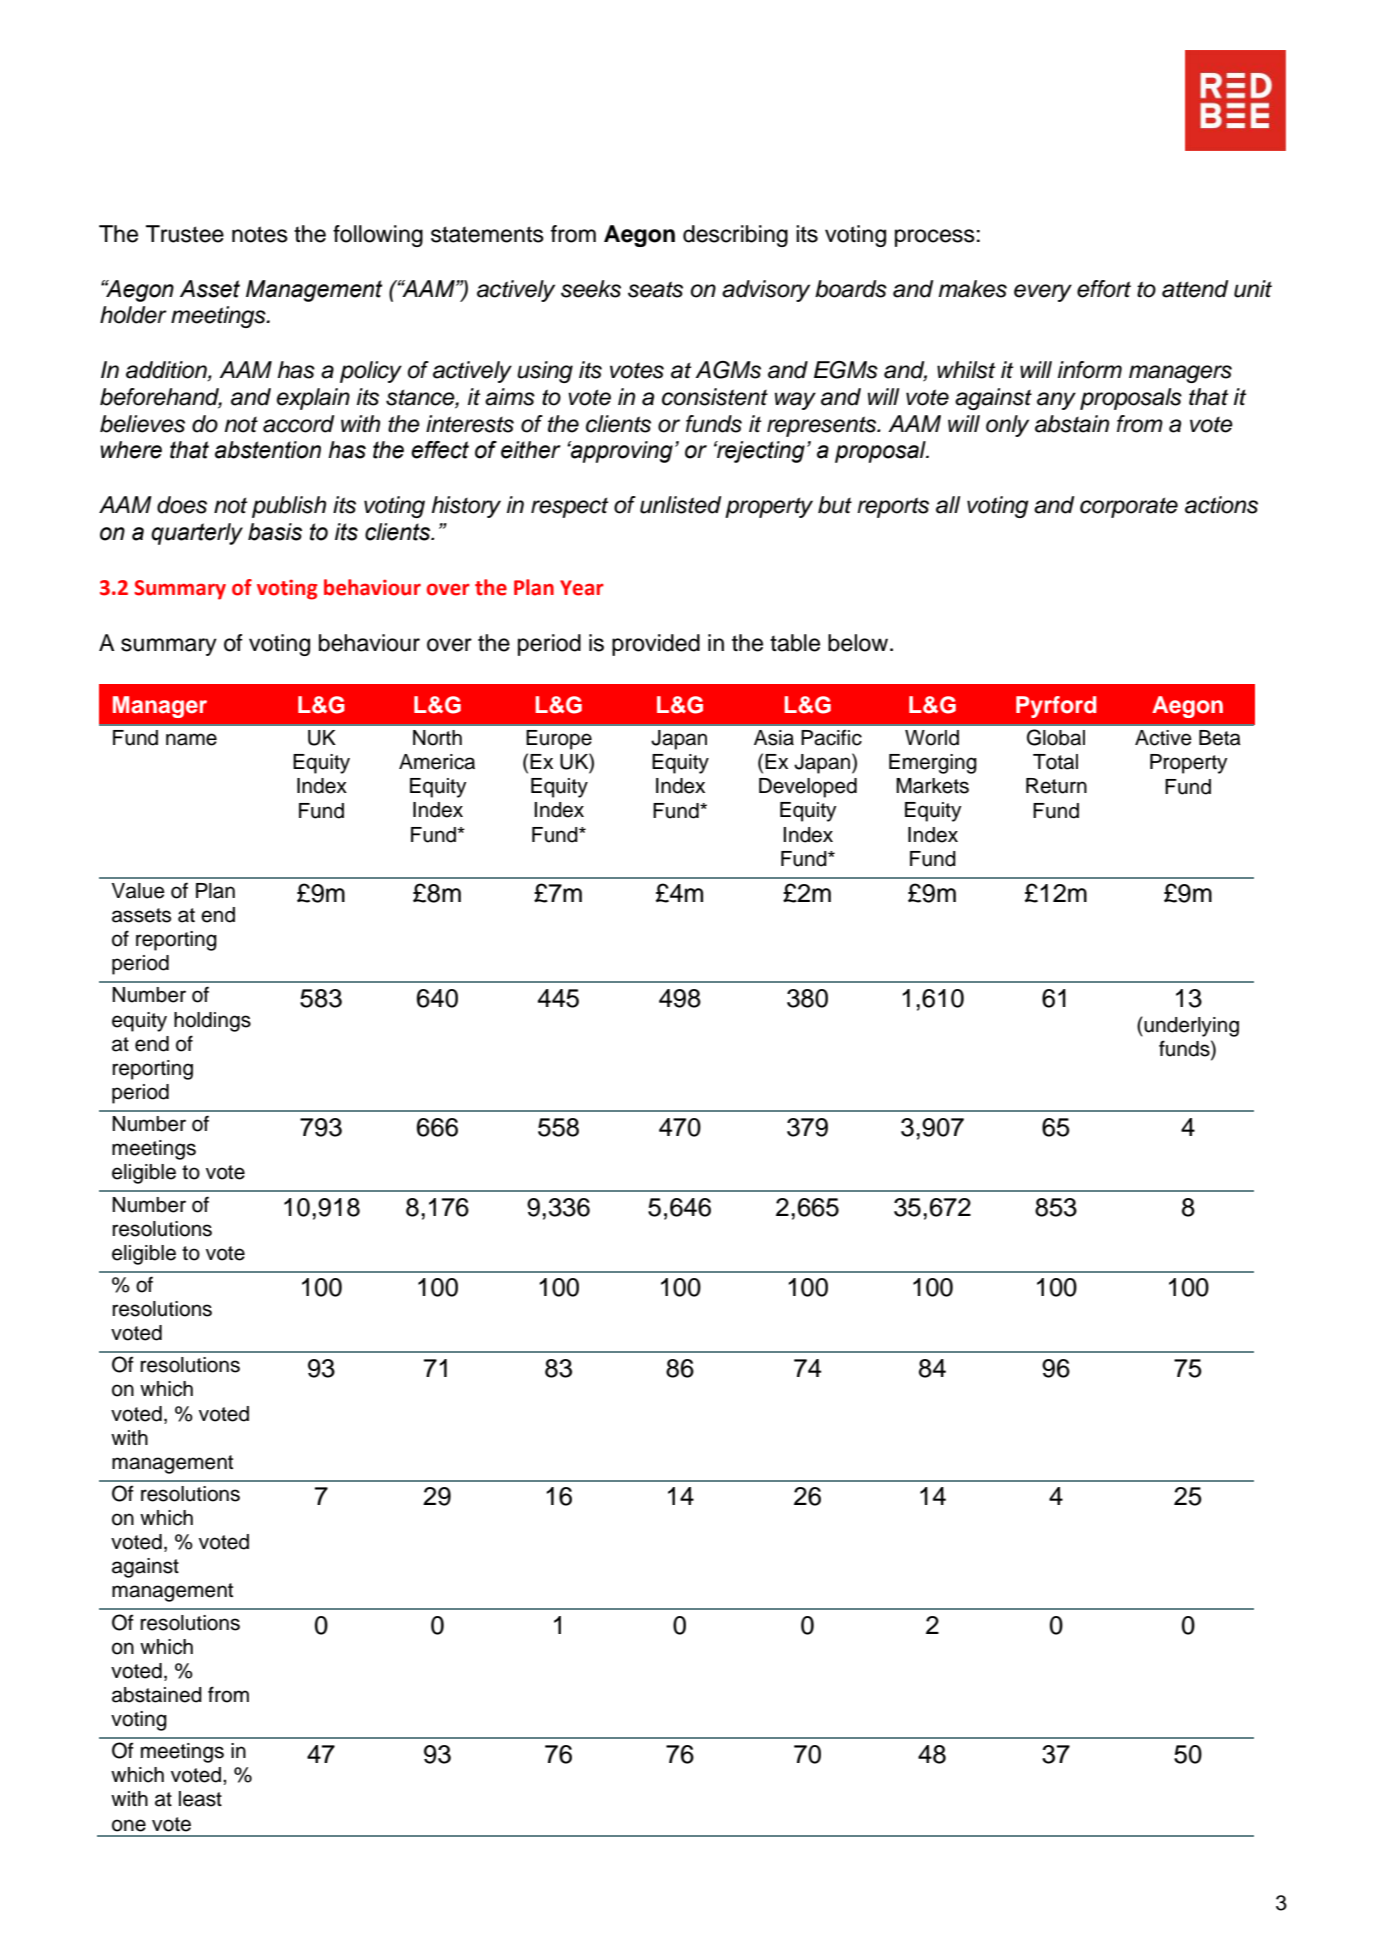 The image size is (1386, 1960). Describe the element at coordinates (808, 788) in the screenshot. I see `Developed` at that location.
